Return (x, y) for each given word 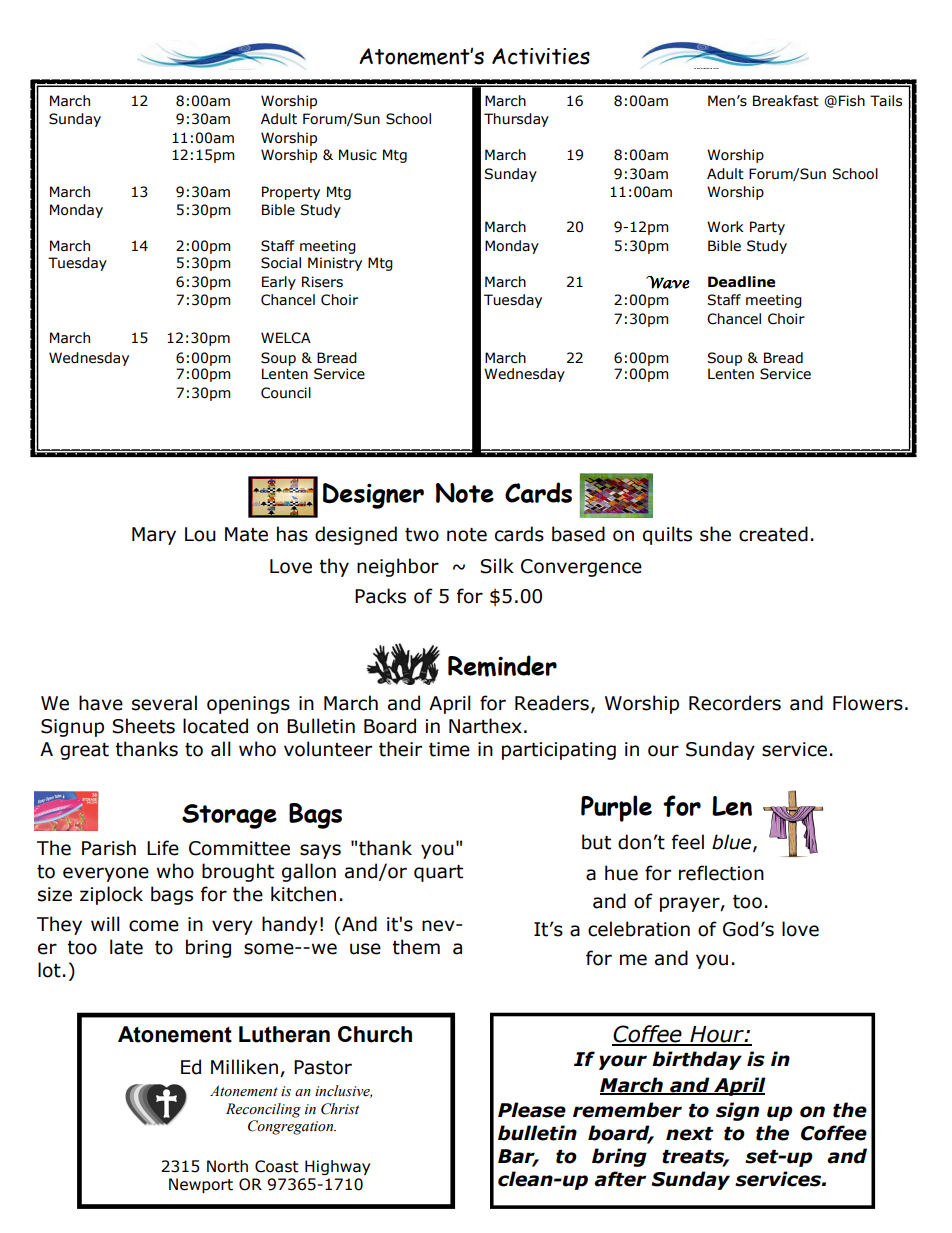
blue (731, 842)
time (449, 749)
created (773, 534)
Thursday (516, 120)
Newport (201, 1185)
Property (291, 193)
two (422, 535)
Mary (154, 536)
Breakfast (786, 101)
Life (163, 848)
